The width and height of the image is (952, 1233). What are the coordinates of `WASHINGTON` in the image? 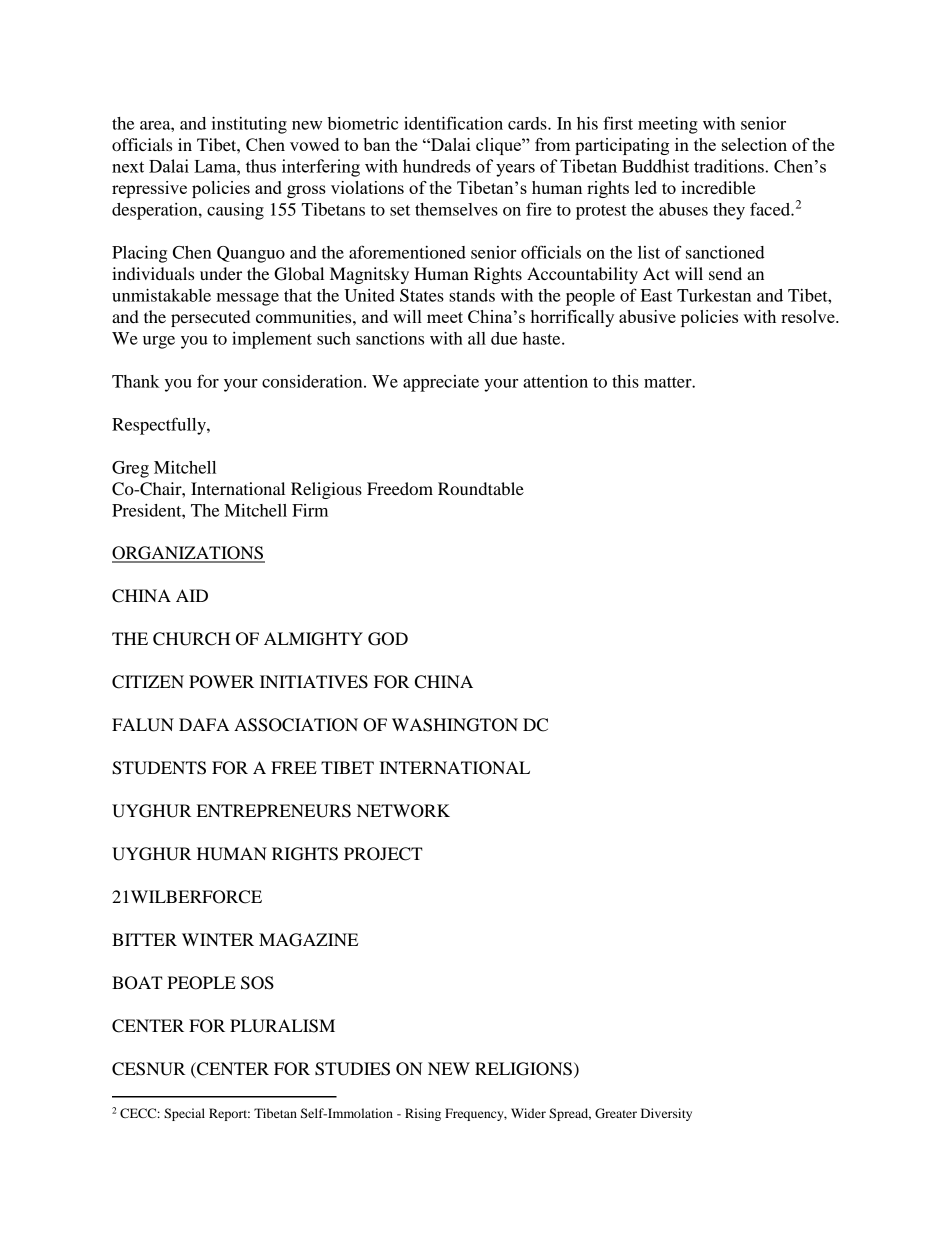 It's located at (455, 725).
